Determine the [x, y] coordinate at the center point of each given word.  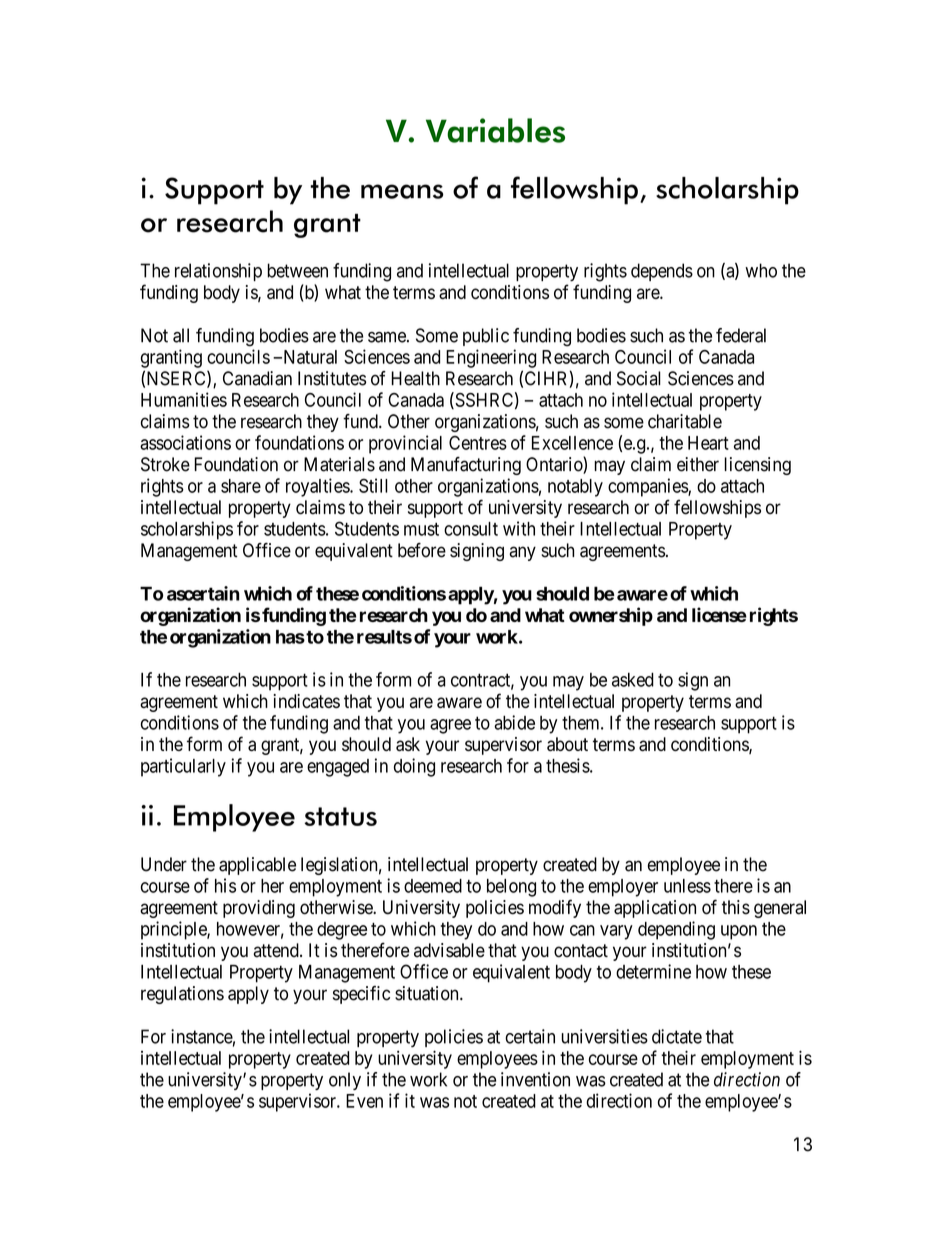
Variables [495, 130]
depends [662, 272]
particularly [183, 767]
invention [535, 1079]
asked [633, 679]
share [241, 486]
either [698, 464]
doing [414, 767]
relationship [218, 272]
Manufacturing [466, 466]
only [345, 1081]
